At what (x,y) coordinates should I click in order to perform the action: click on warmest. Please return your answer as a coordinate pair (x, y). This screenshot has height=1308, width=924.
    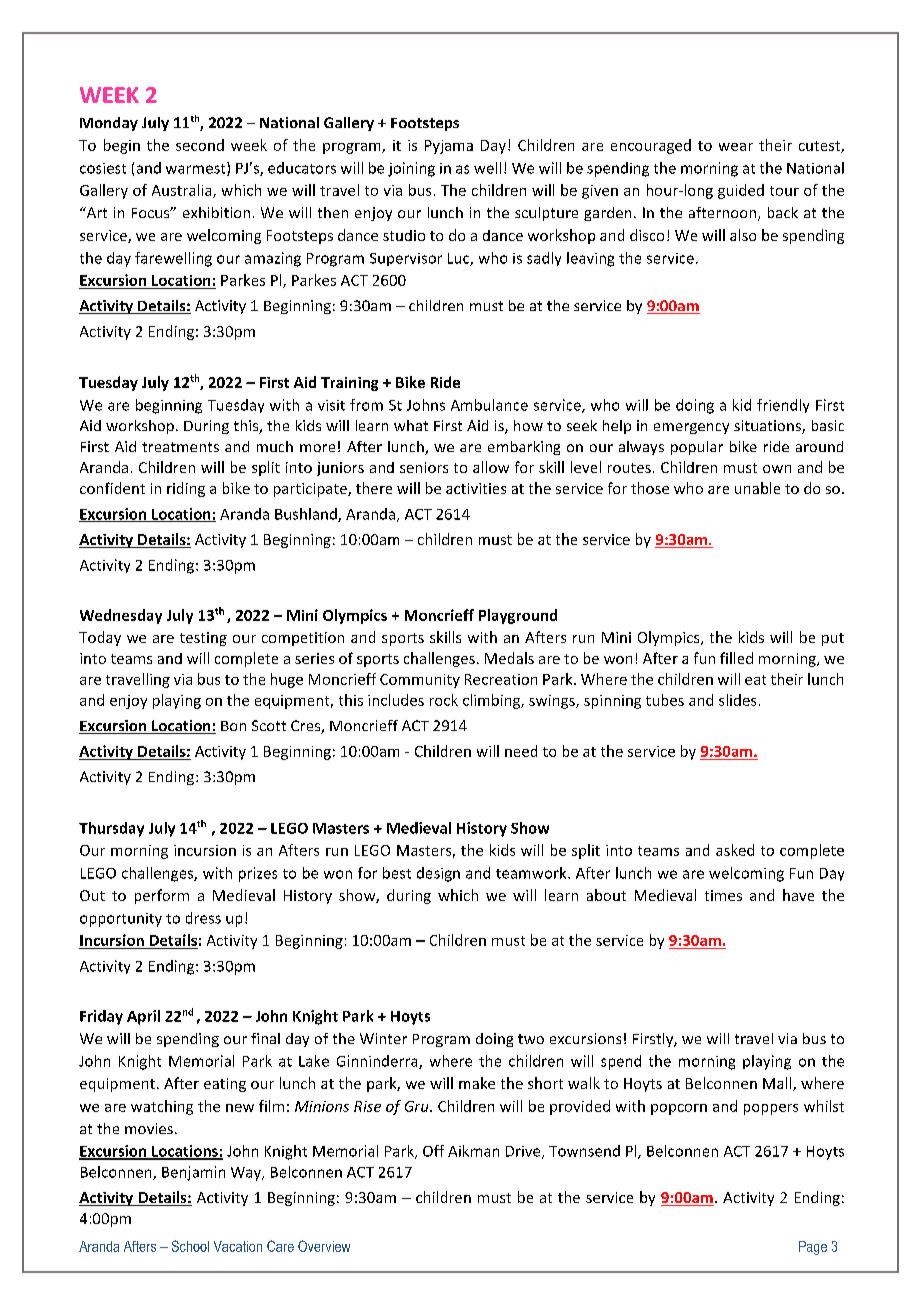
    Looking at the image, I should click on (197, 169).
